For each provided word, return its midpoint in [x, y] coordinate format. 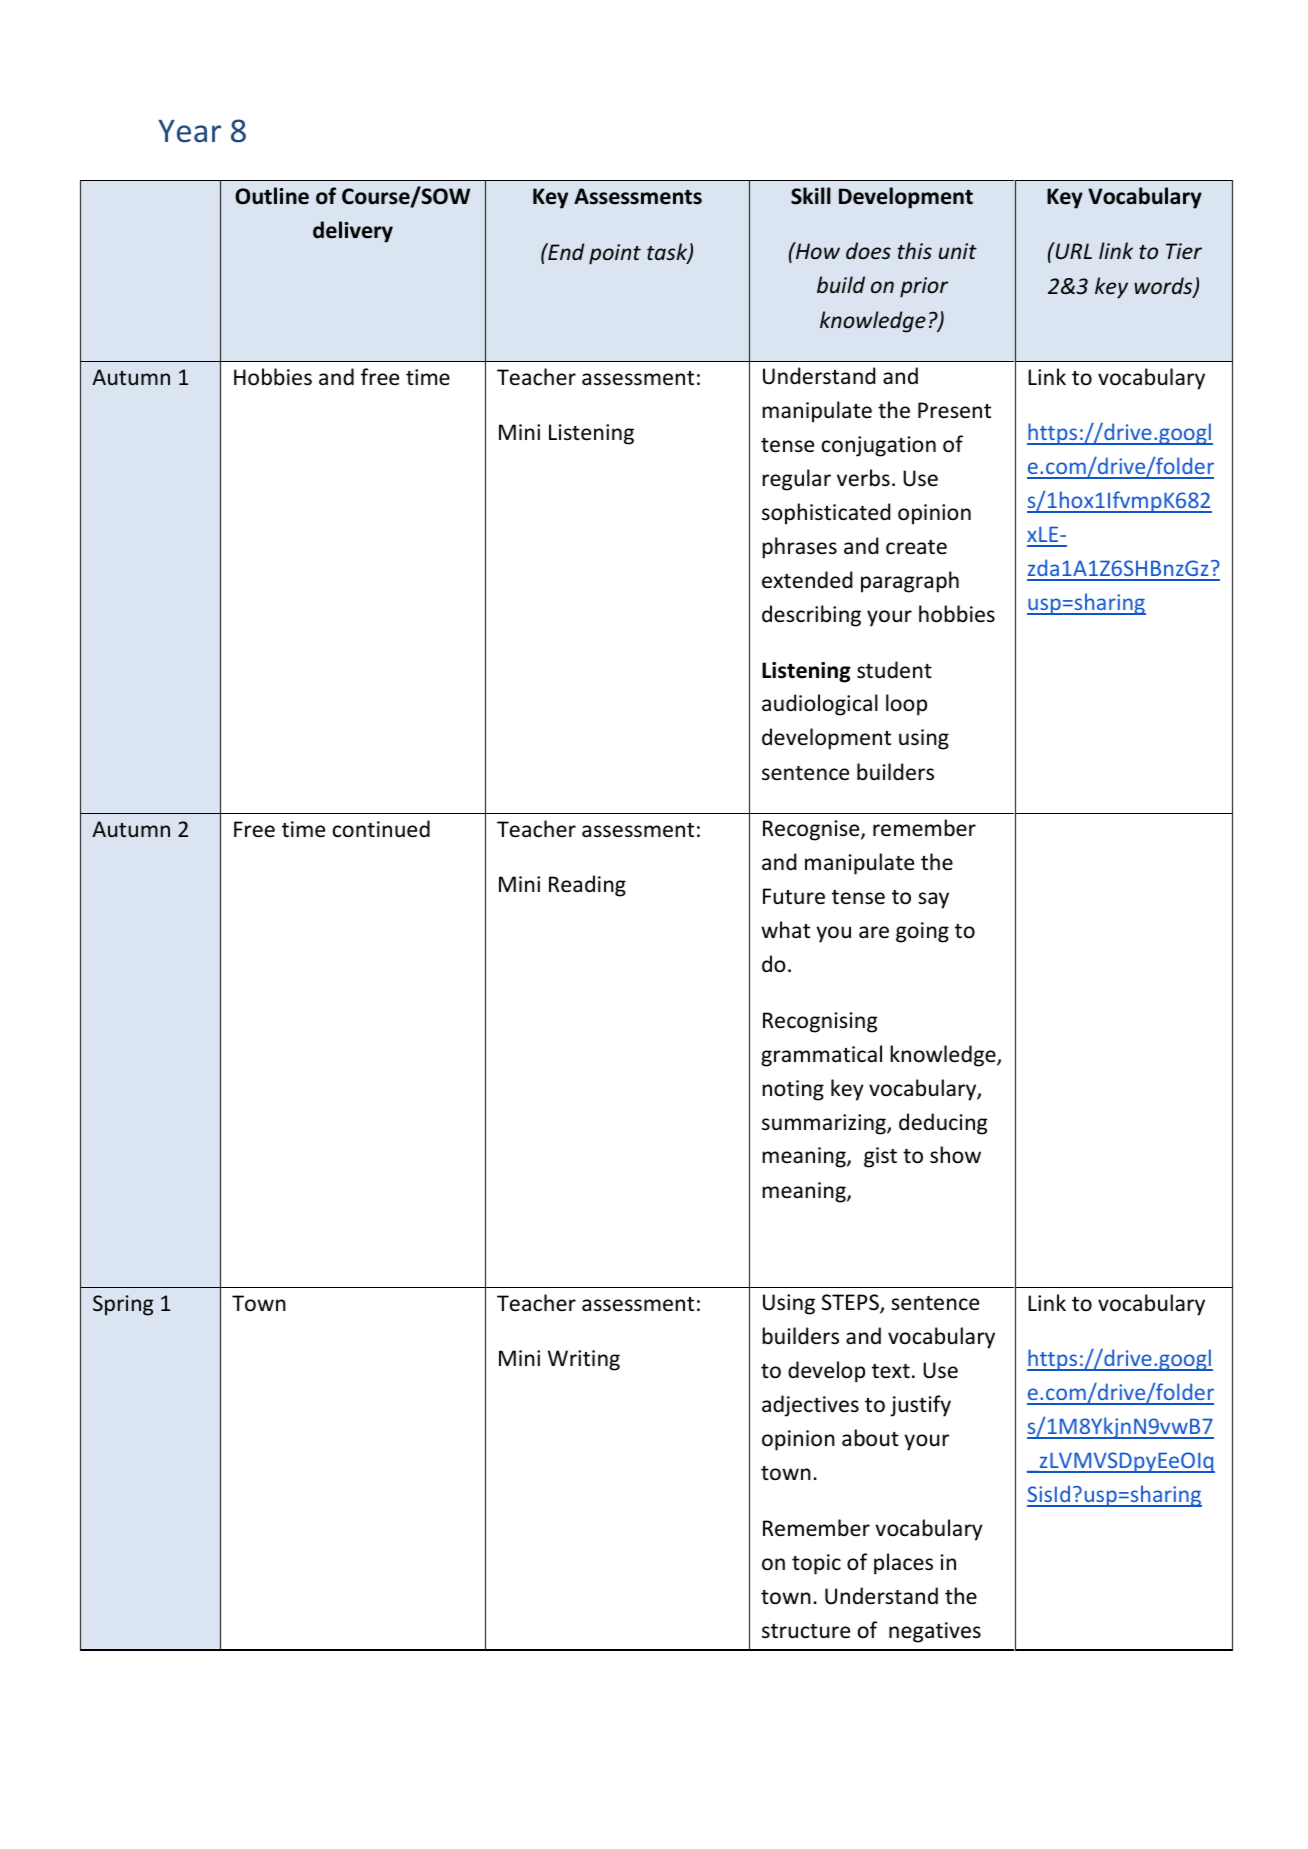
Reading [587, 886]
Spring [123, 1305]
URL [1072, 250]
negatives [935, 1632]
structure [806, 1631]
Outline [272, 196]
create [916, 547]
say [933, 900]
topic [816, 1564]
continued [381, 829]
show [955, 1155]
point [615, 254]
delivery [353, 232]
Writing [584, 1360]
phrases [800, 548]
